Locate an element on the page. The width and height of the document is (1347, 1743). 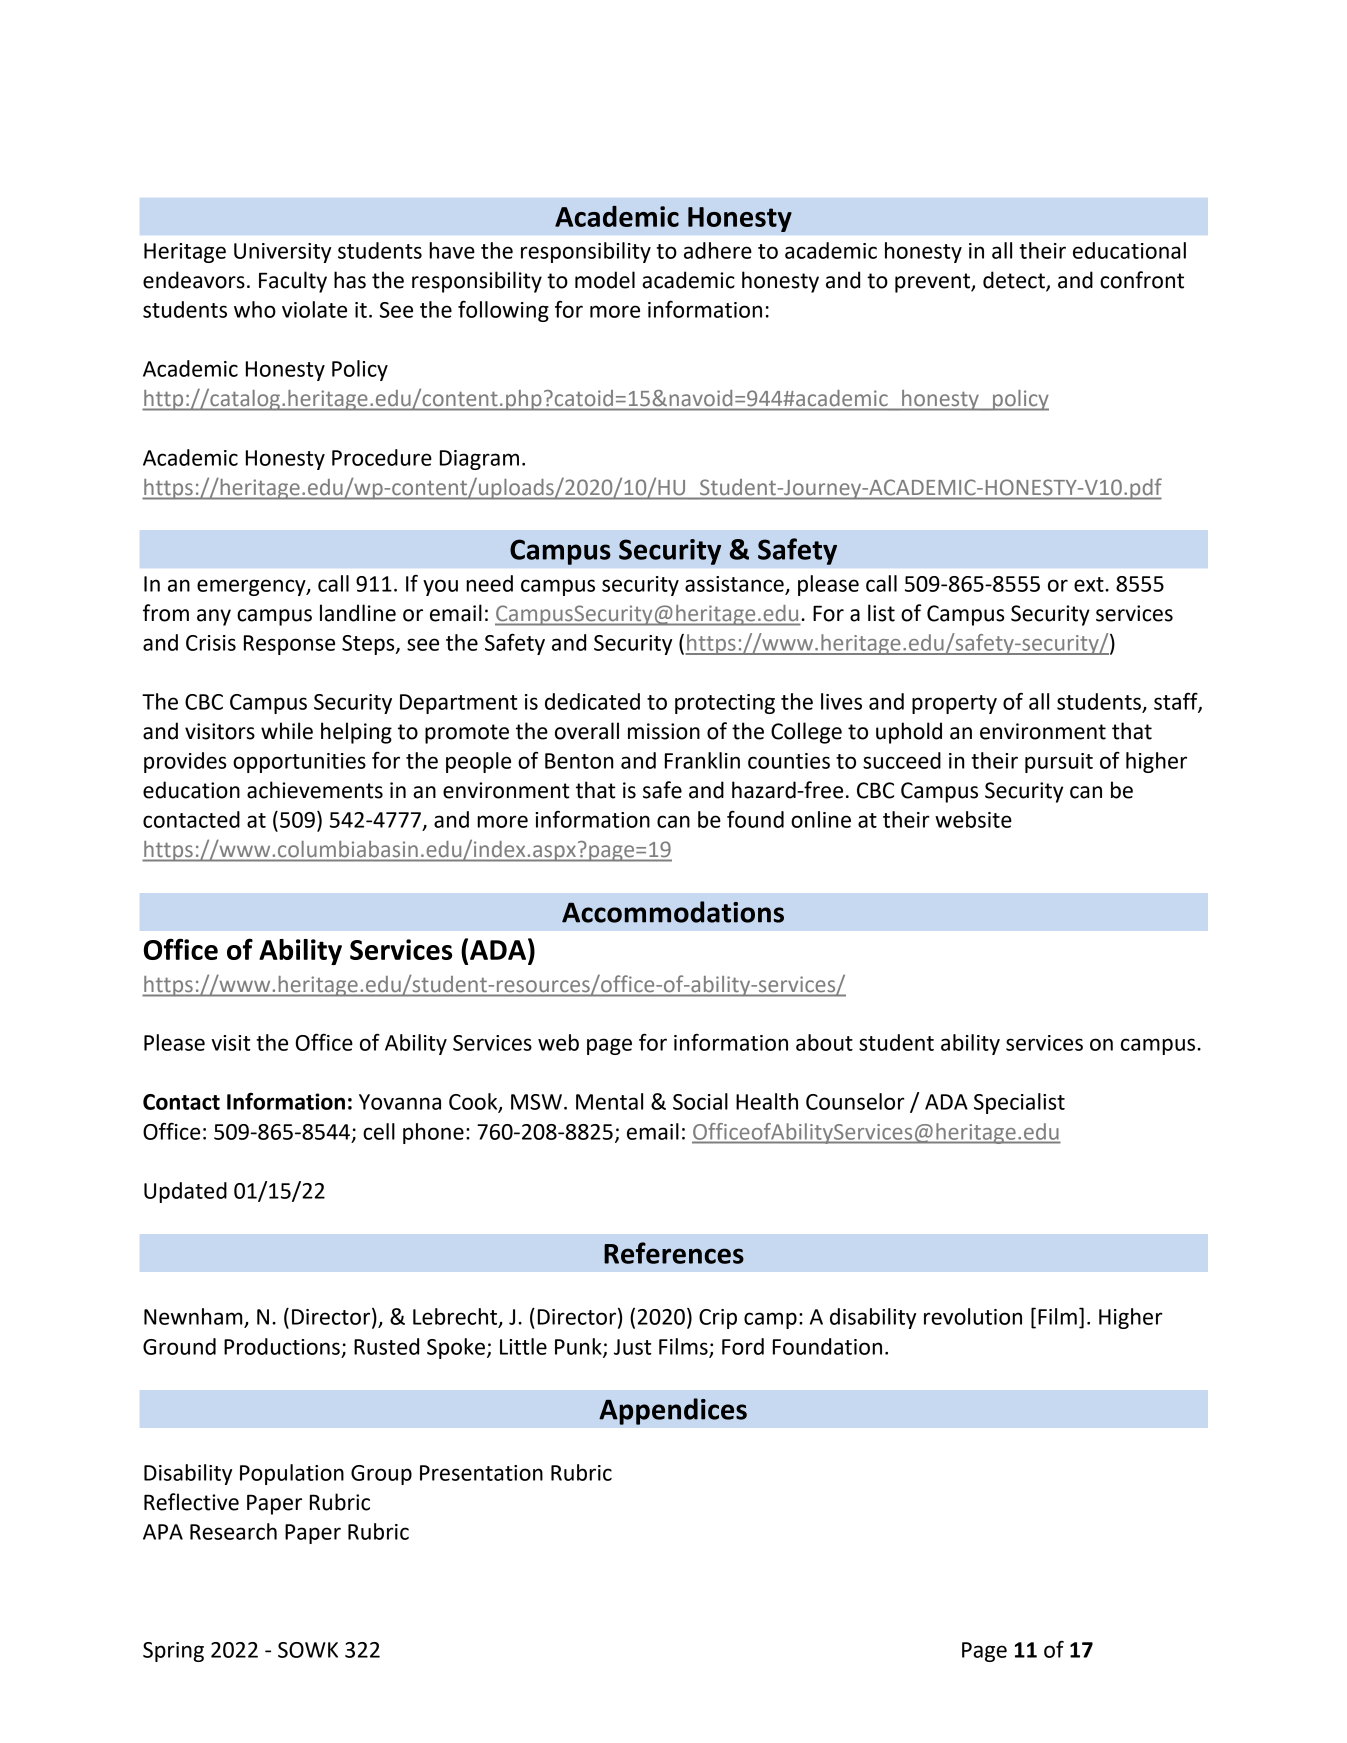
model is located at coordinates (605, 280).
